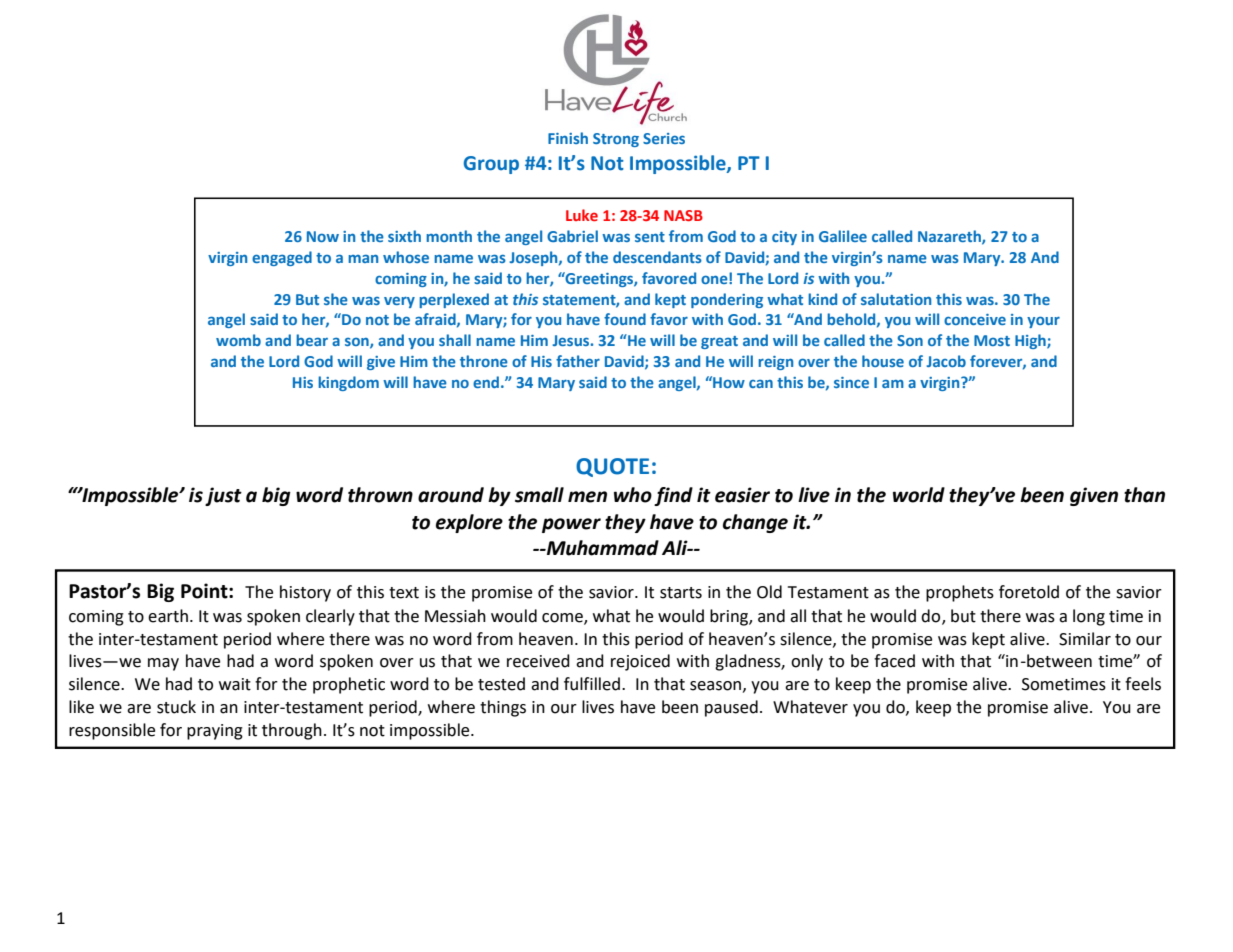 The height and width of the screenshot is (952, 1233). I want to click on Galilee, so click(843, 236).
